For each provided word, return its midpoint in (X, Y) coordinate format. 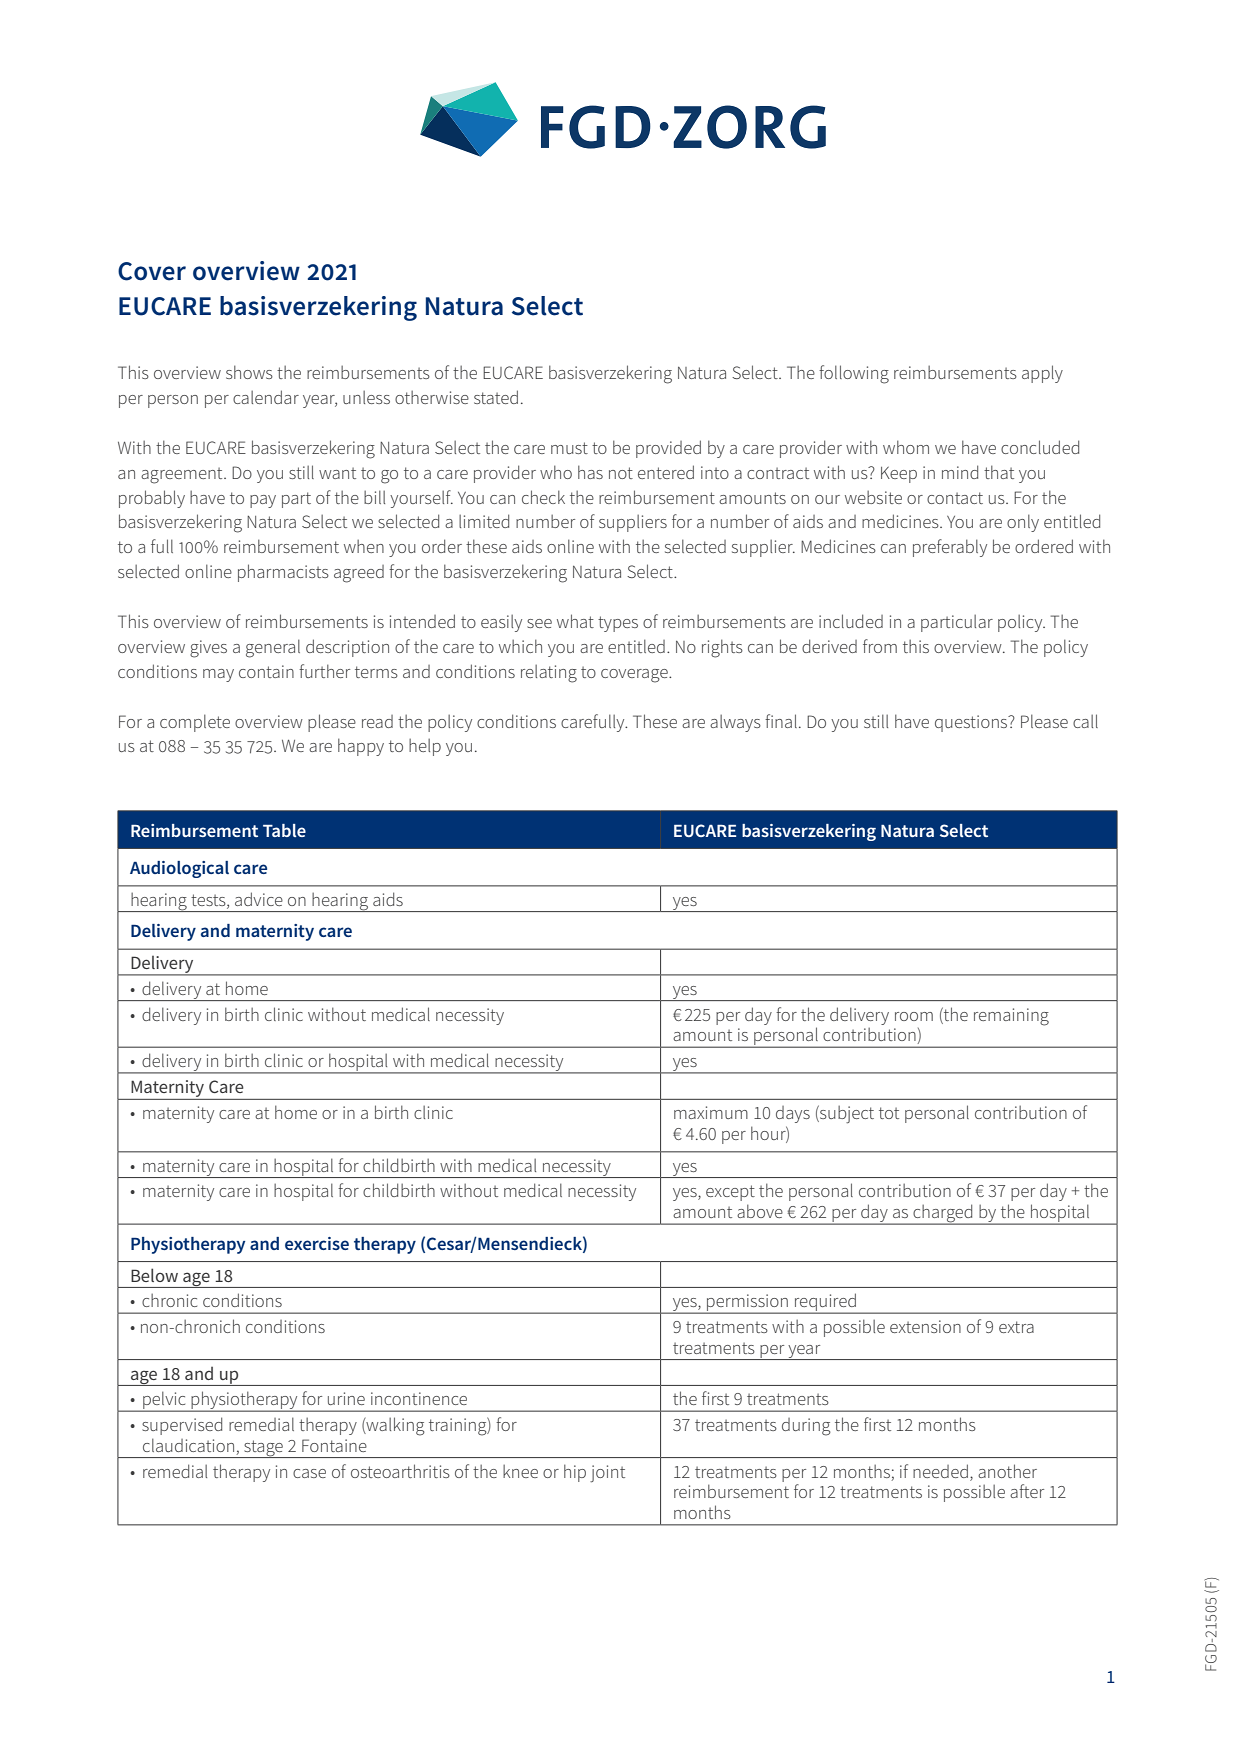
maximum (711, 1112)
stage (263, 1449)
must (569, 448)
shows (249, 372)
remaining (1011, 1017)
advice (259, 899)
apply (1042, 374)
